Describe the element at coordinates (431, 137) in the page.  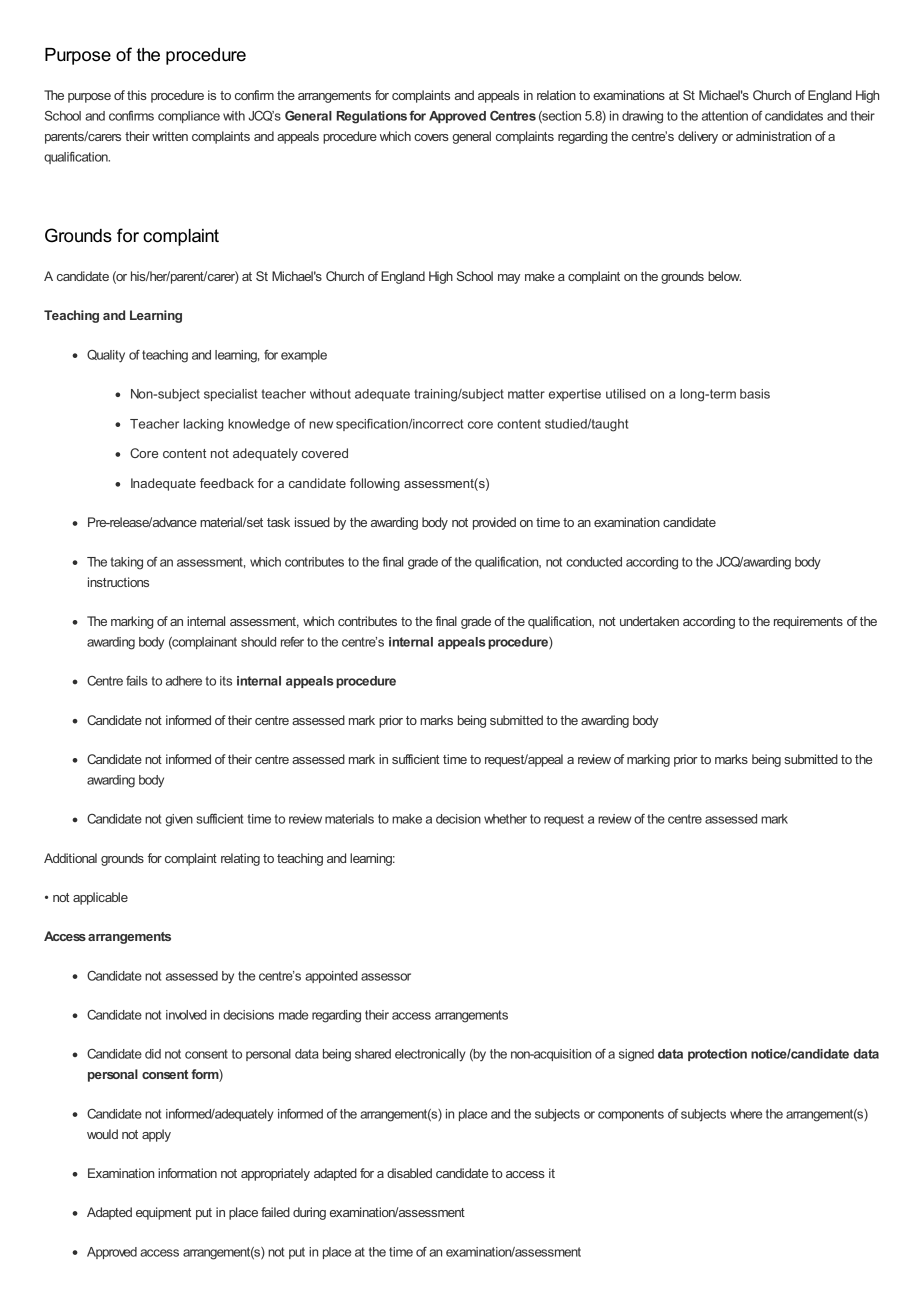
I see `covers` at that location.
